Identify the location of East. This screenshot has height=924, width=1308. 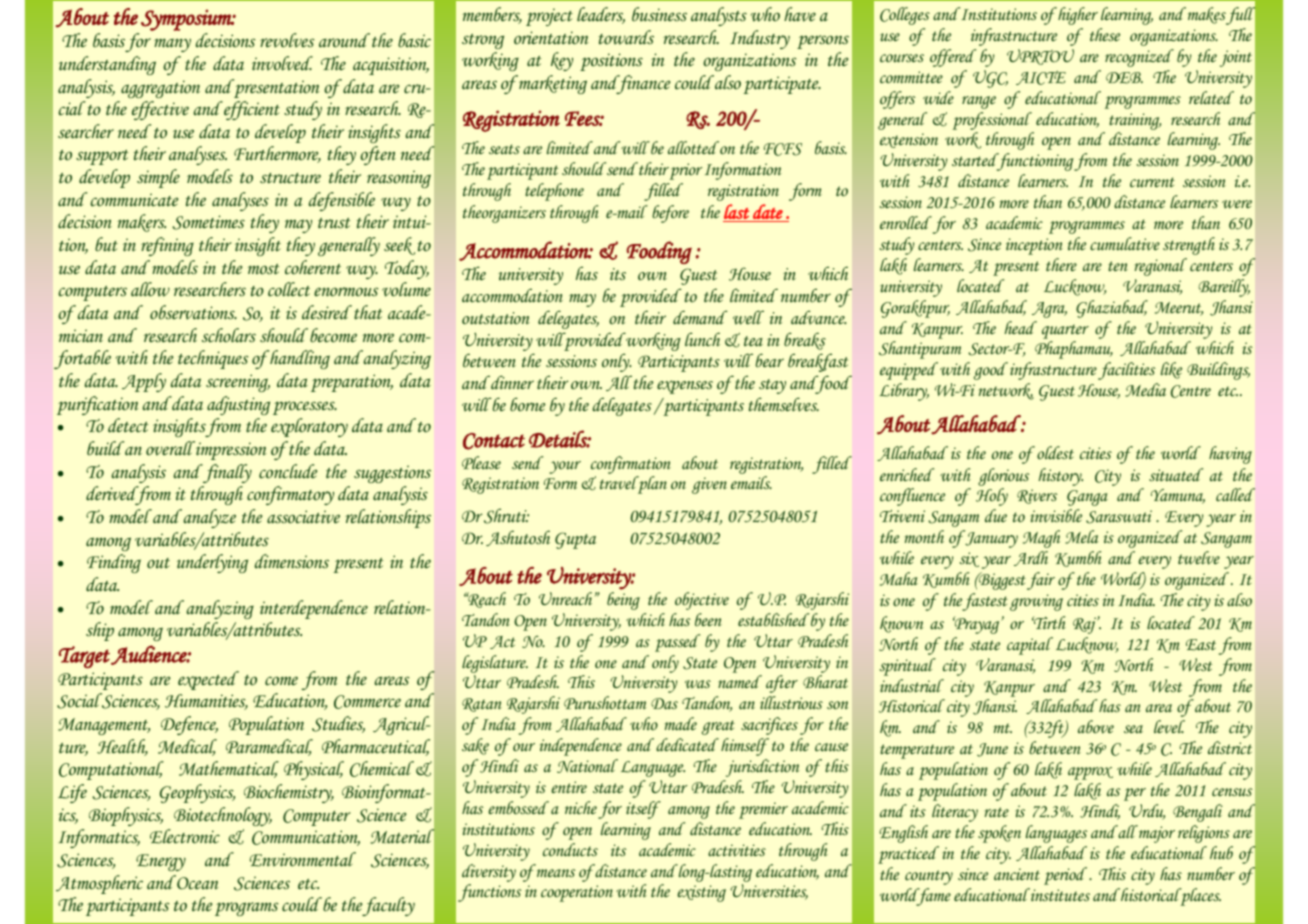
(1201, 645).
